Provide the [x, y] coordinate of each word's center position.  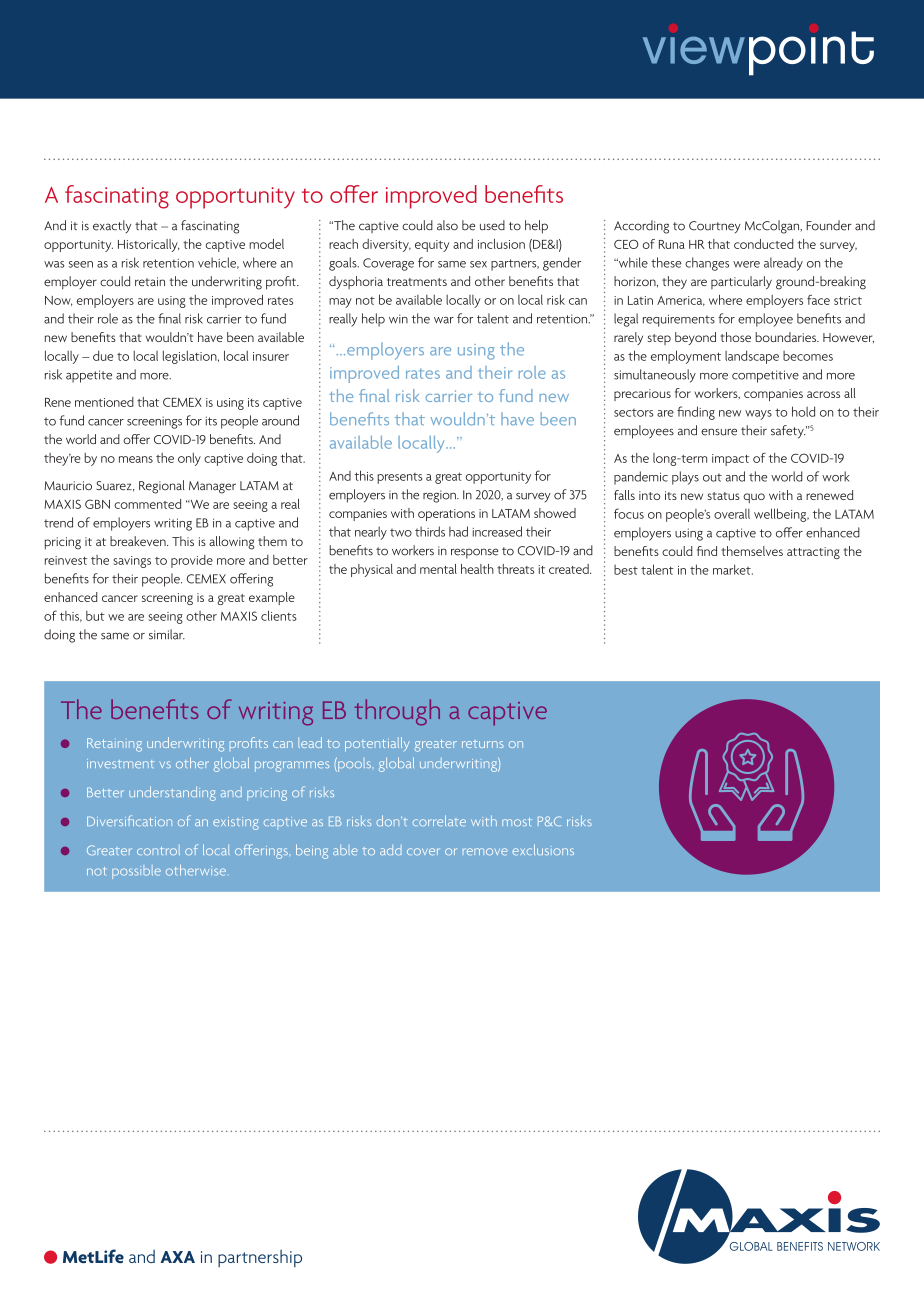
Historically [149, 245]
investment [120, 763]
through [397, 712]
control [158, 850]
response [474, 553]
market [733, 569]
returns [483, 744]
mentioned [104, 402]
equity [432, 246]
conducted [763, 244]
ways [758, 415]
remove [485, 851]
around [280, 420]
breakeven [139, 541]
